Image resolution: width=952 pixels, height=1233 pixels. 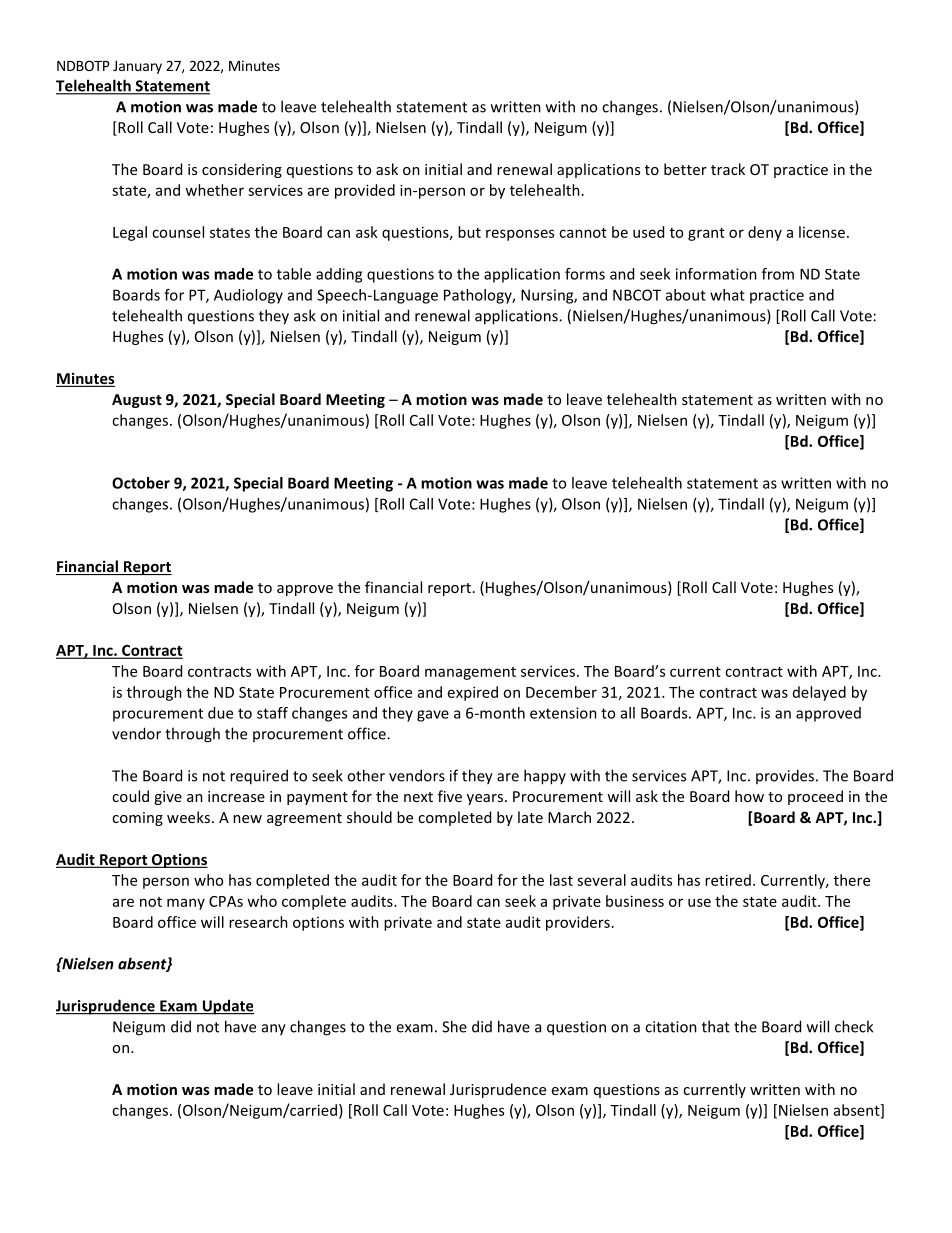 What do you see at coordinates (141, 483) in the screenshot?
I see `October` at bounding box center [141, 483].
